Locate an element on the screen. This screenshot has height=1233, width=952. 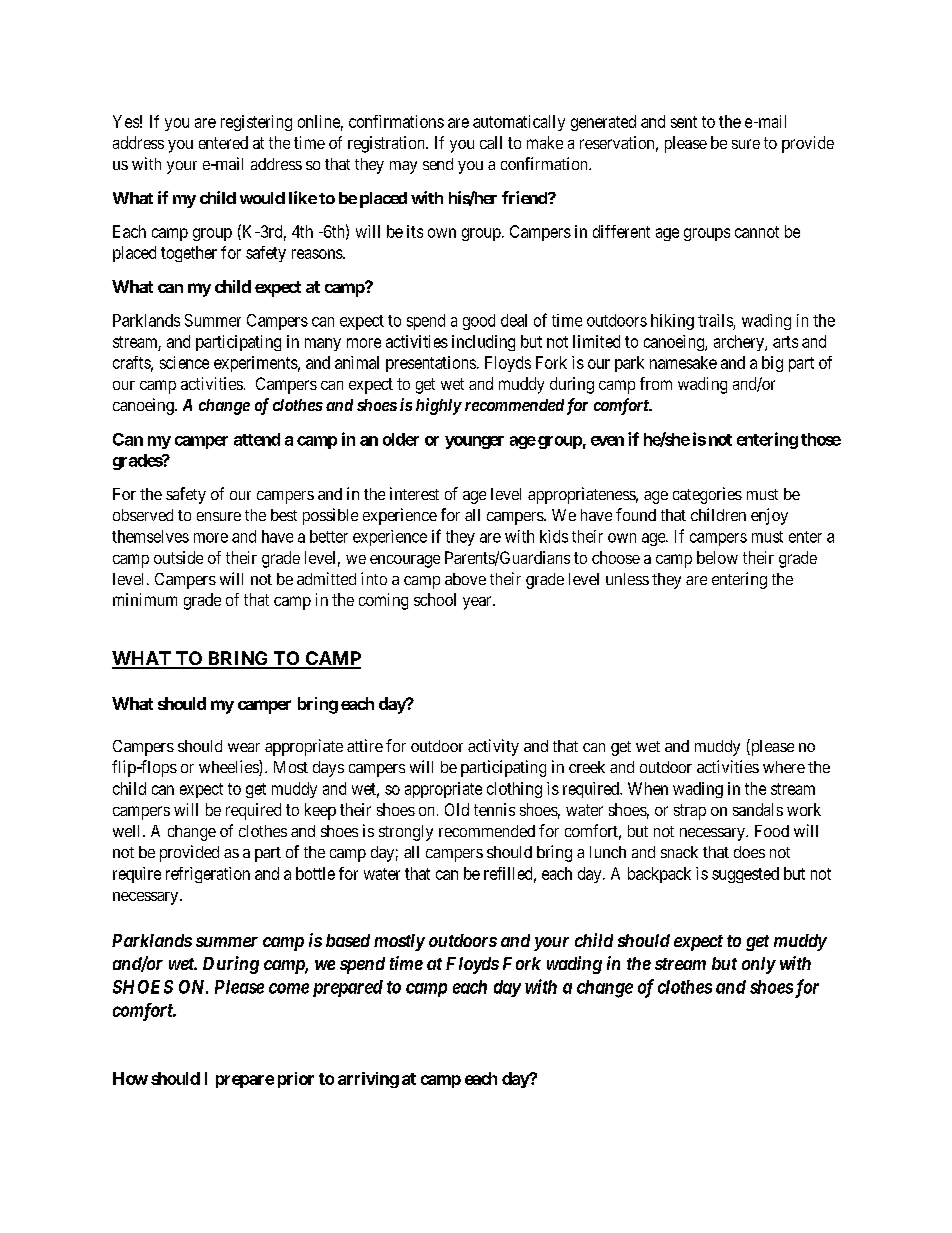
wear is located at coordinates (244, 747).
